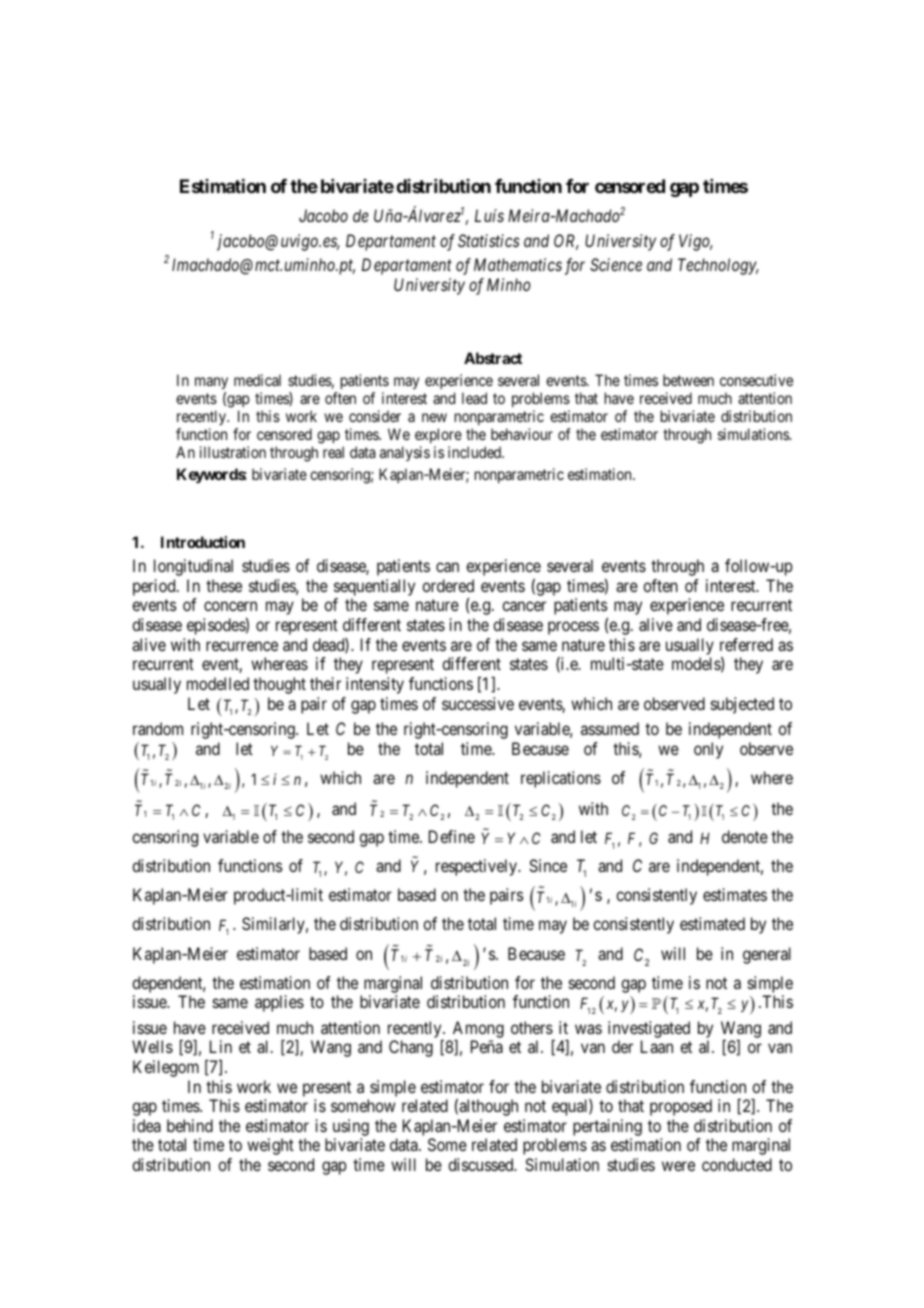 The width and height of the screenshot is (924, 1308). I want to click on many, so click(211, 385).
